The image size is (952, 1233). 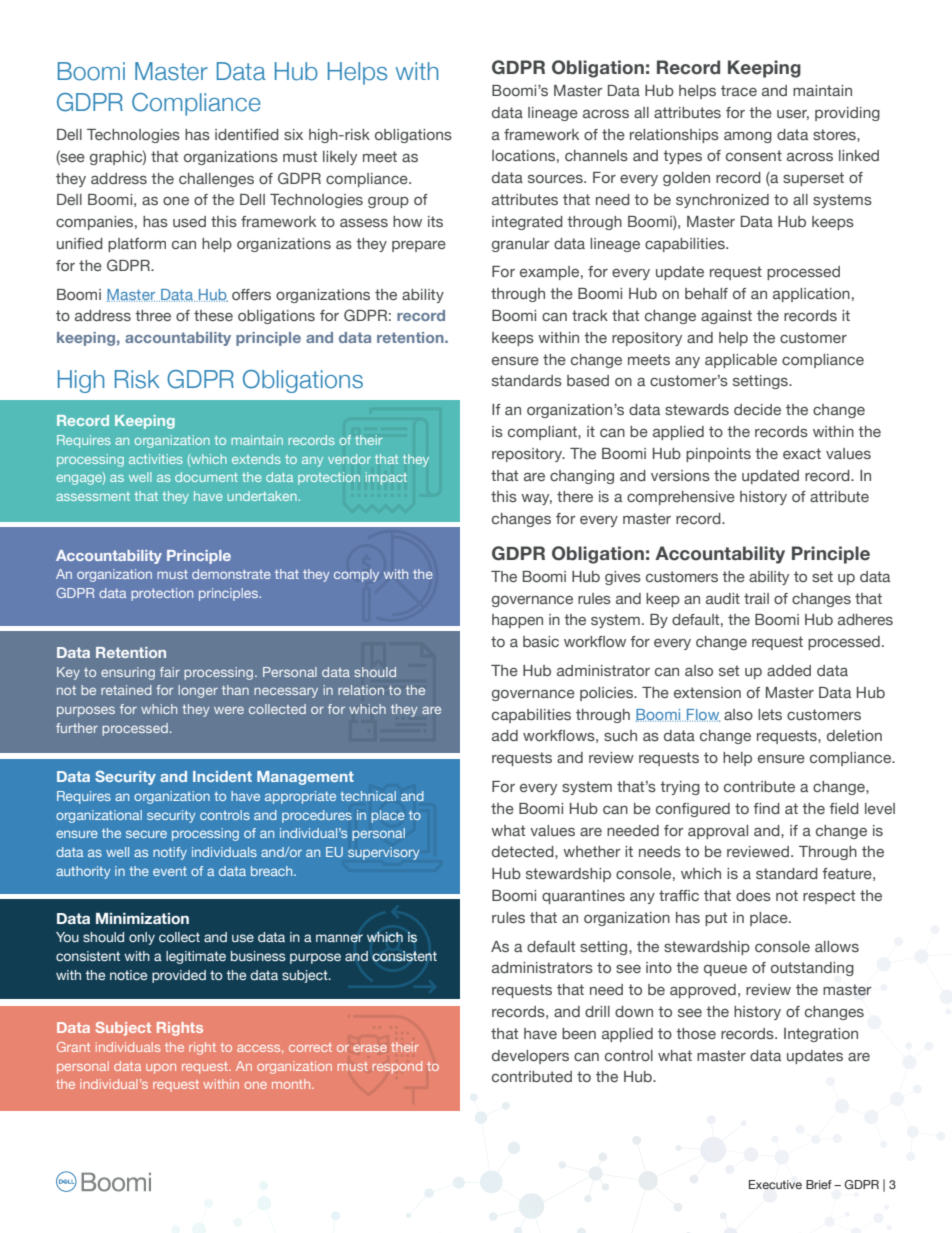 I want to click on Executive, so click(x=775, y=1185).
